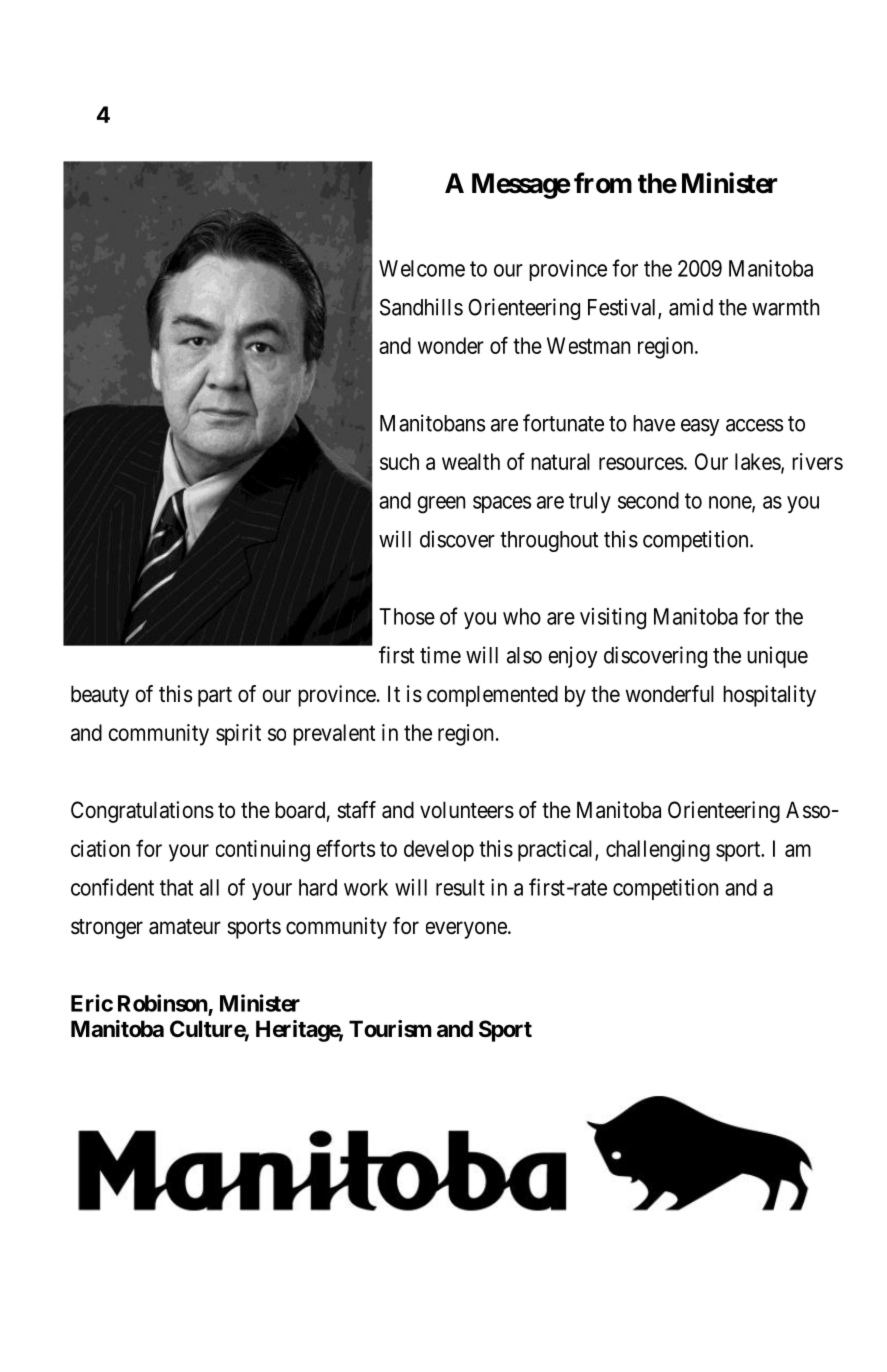 The width and height of the document is (887, 1372). I want to click on Robinson, so click(163, 1003).
